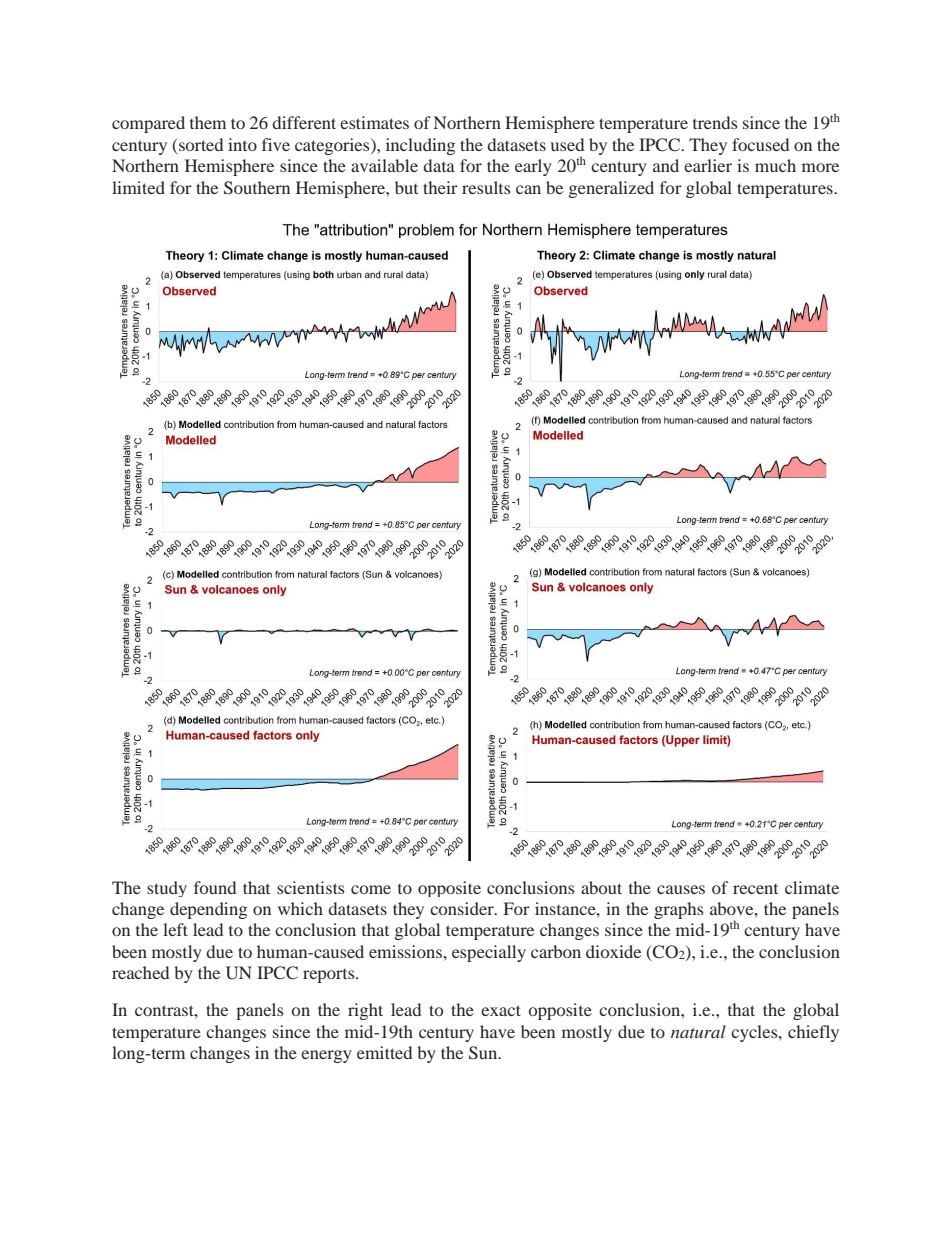 This document has height=1233, width=952. What do you see at coordinates (215, 887) in the document?
I see `found` at bounding box center [215, 887].
